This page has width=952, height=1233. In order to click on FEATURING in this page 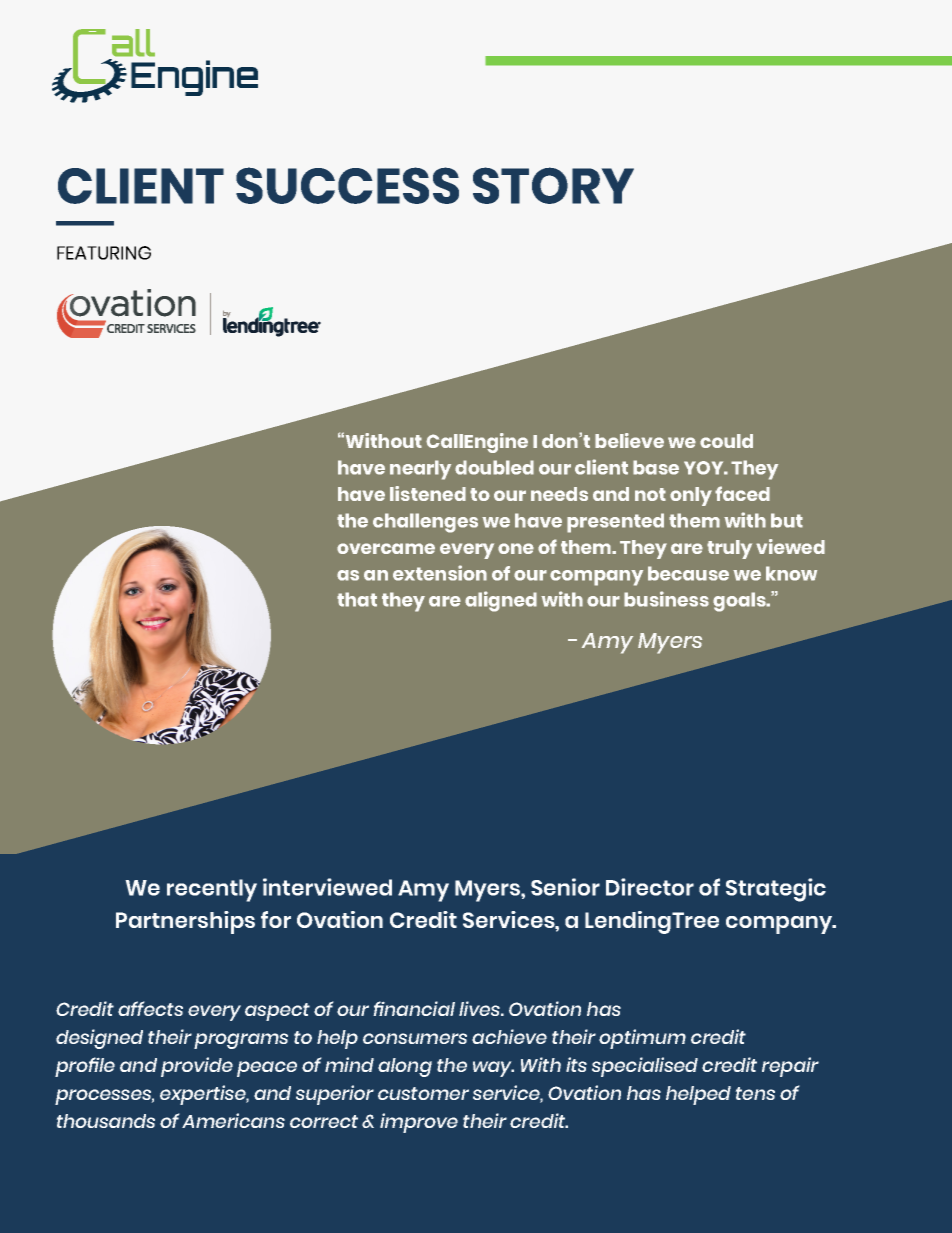, I will do `click(104, 253)`.
